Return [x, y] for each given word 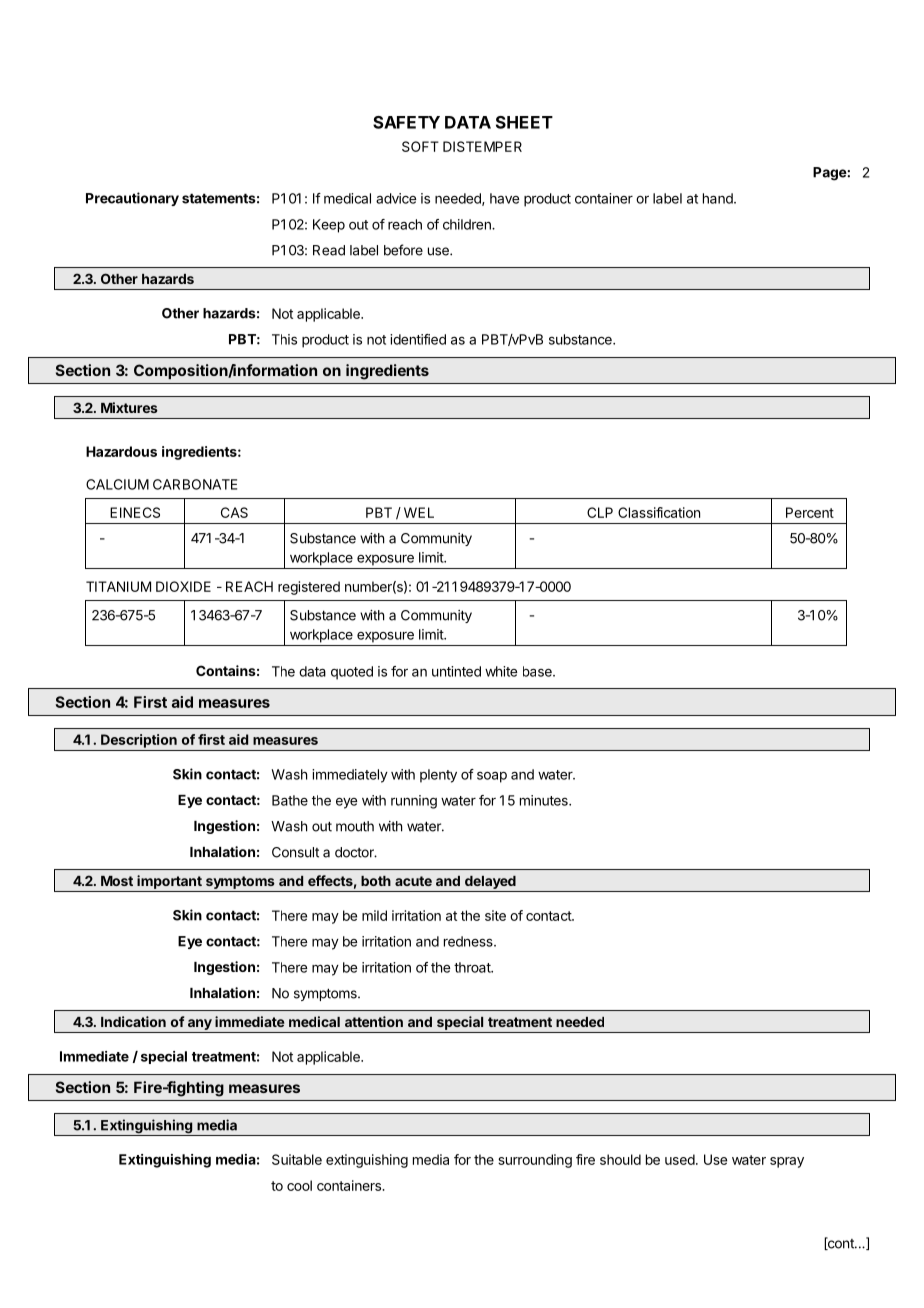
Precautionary [132, 199]
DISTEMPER [482, 146]
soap [492, 777]
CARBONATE [195, 484]
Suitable [297, 1159]
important [169, 882]
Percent [810, 512]
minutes [545, 800]
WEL [419, 512]
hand [719, 198]
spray [787, 1162]
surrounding [535, 1161]
